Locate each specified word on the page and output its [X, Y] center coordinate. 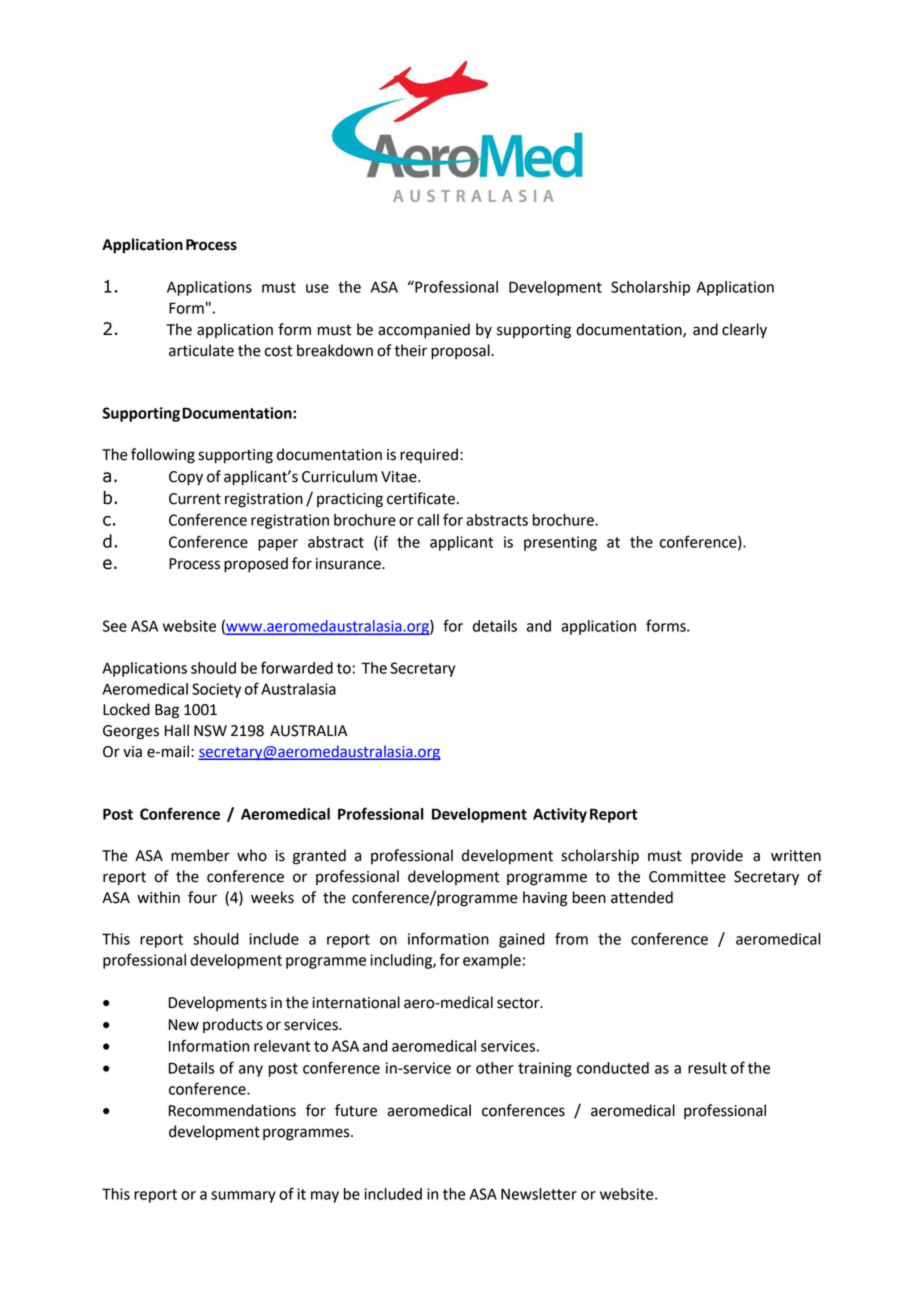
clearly [744, 331]
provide [717, 857]
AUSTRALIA [308, 731]
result [707, 1068]
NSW [210, 731]
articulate [201, 350]
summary [243, 1197]
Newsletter [539, 1194]
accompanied [424, 331]
